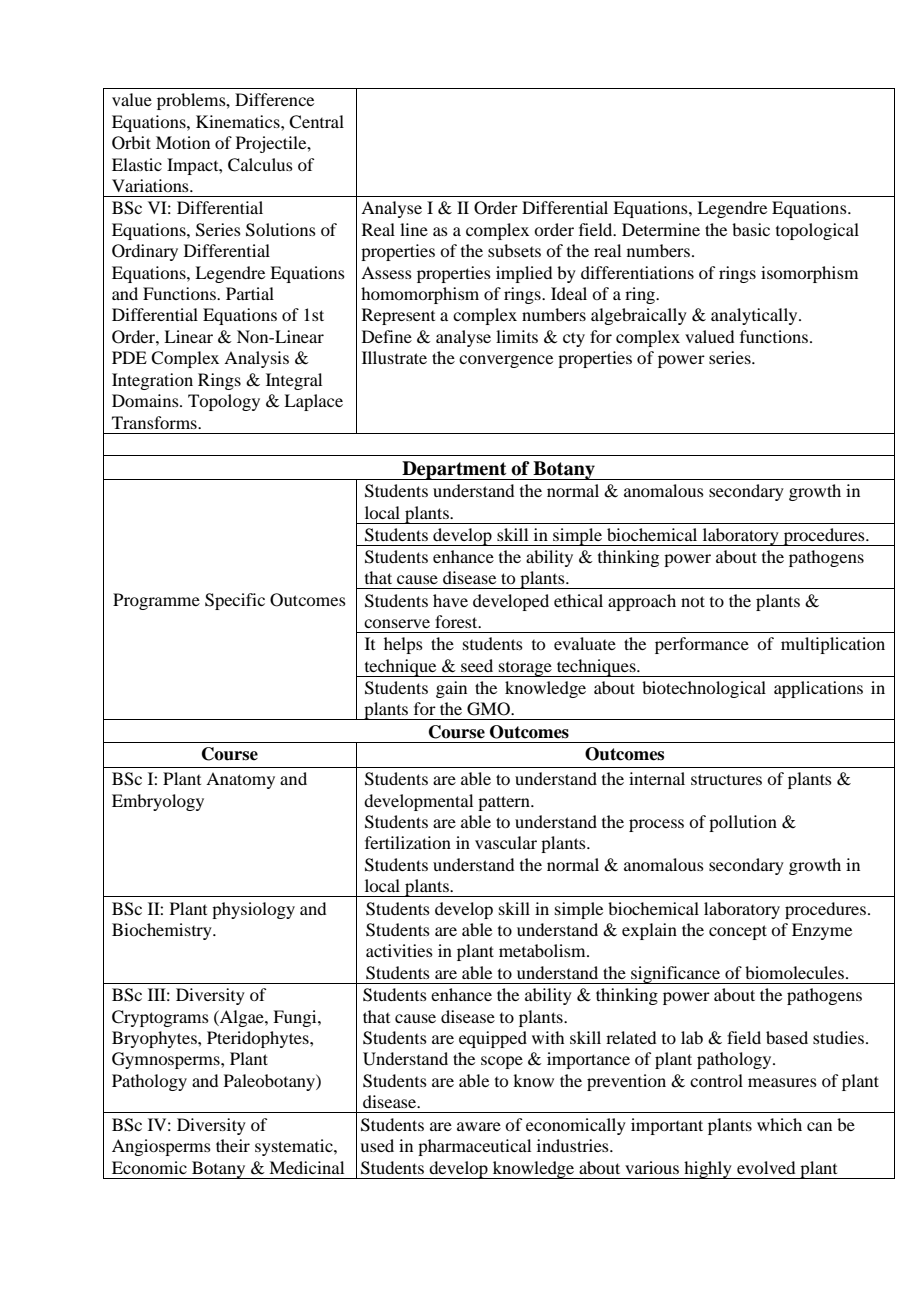  I want to click on subsets, so click(514, 250).
